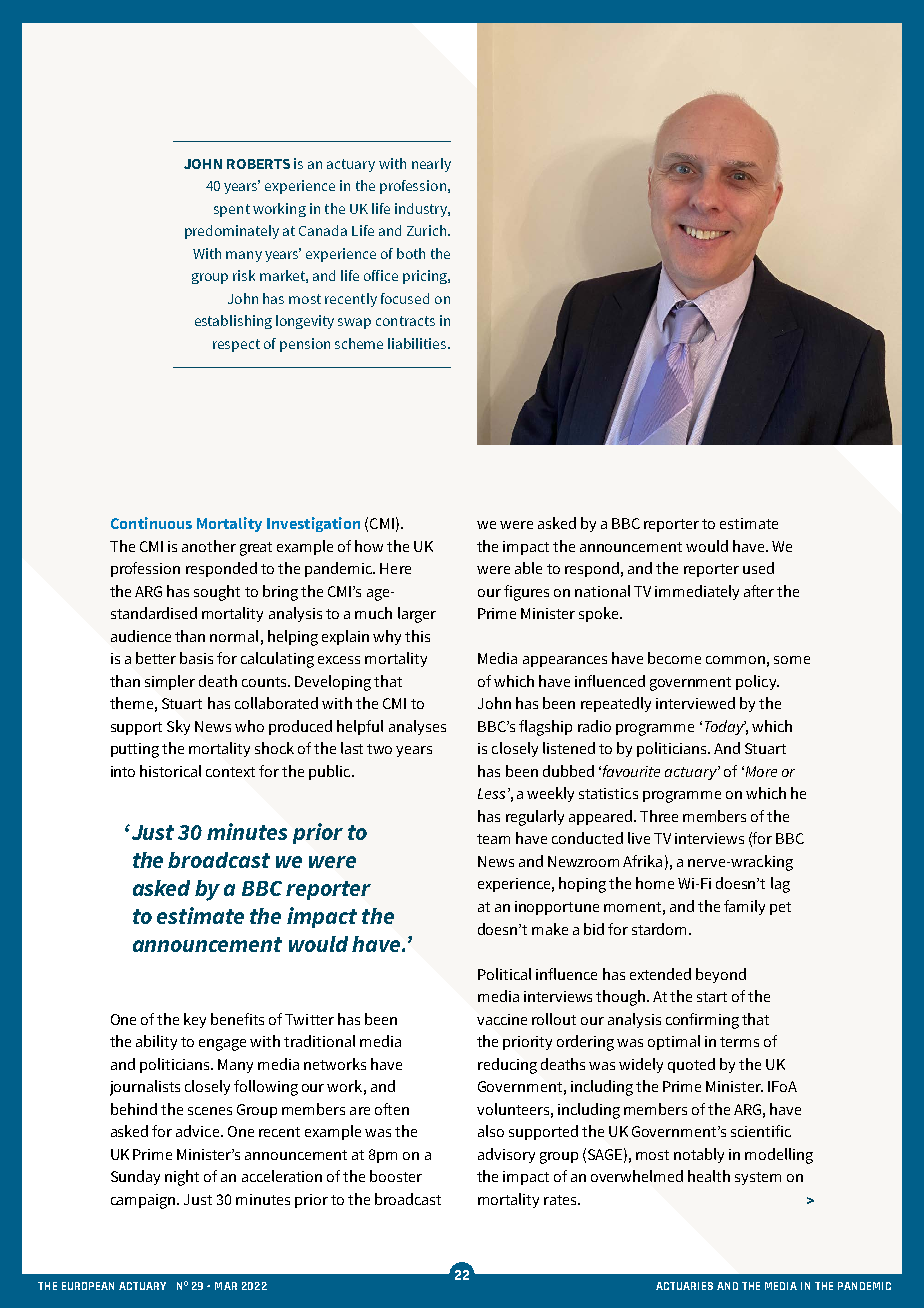 The height and width of the screenshot is (1308, 924). Describe the element at coordinates (674, 658) in the screenshot. I see `become` at that location.
